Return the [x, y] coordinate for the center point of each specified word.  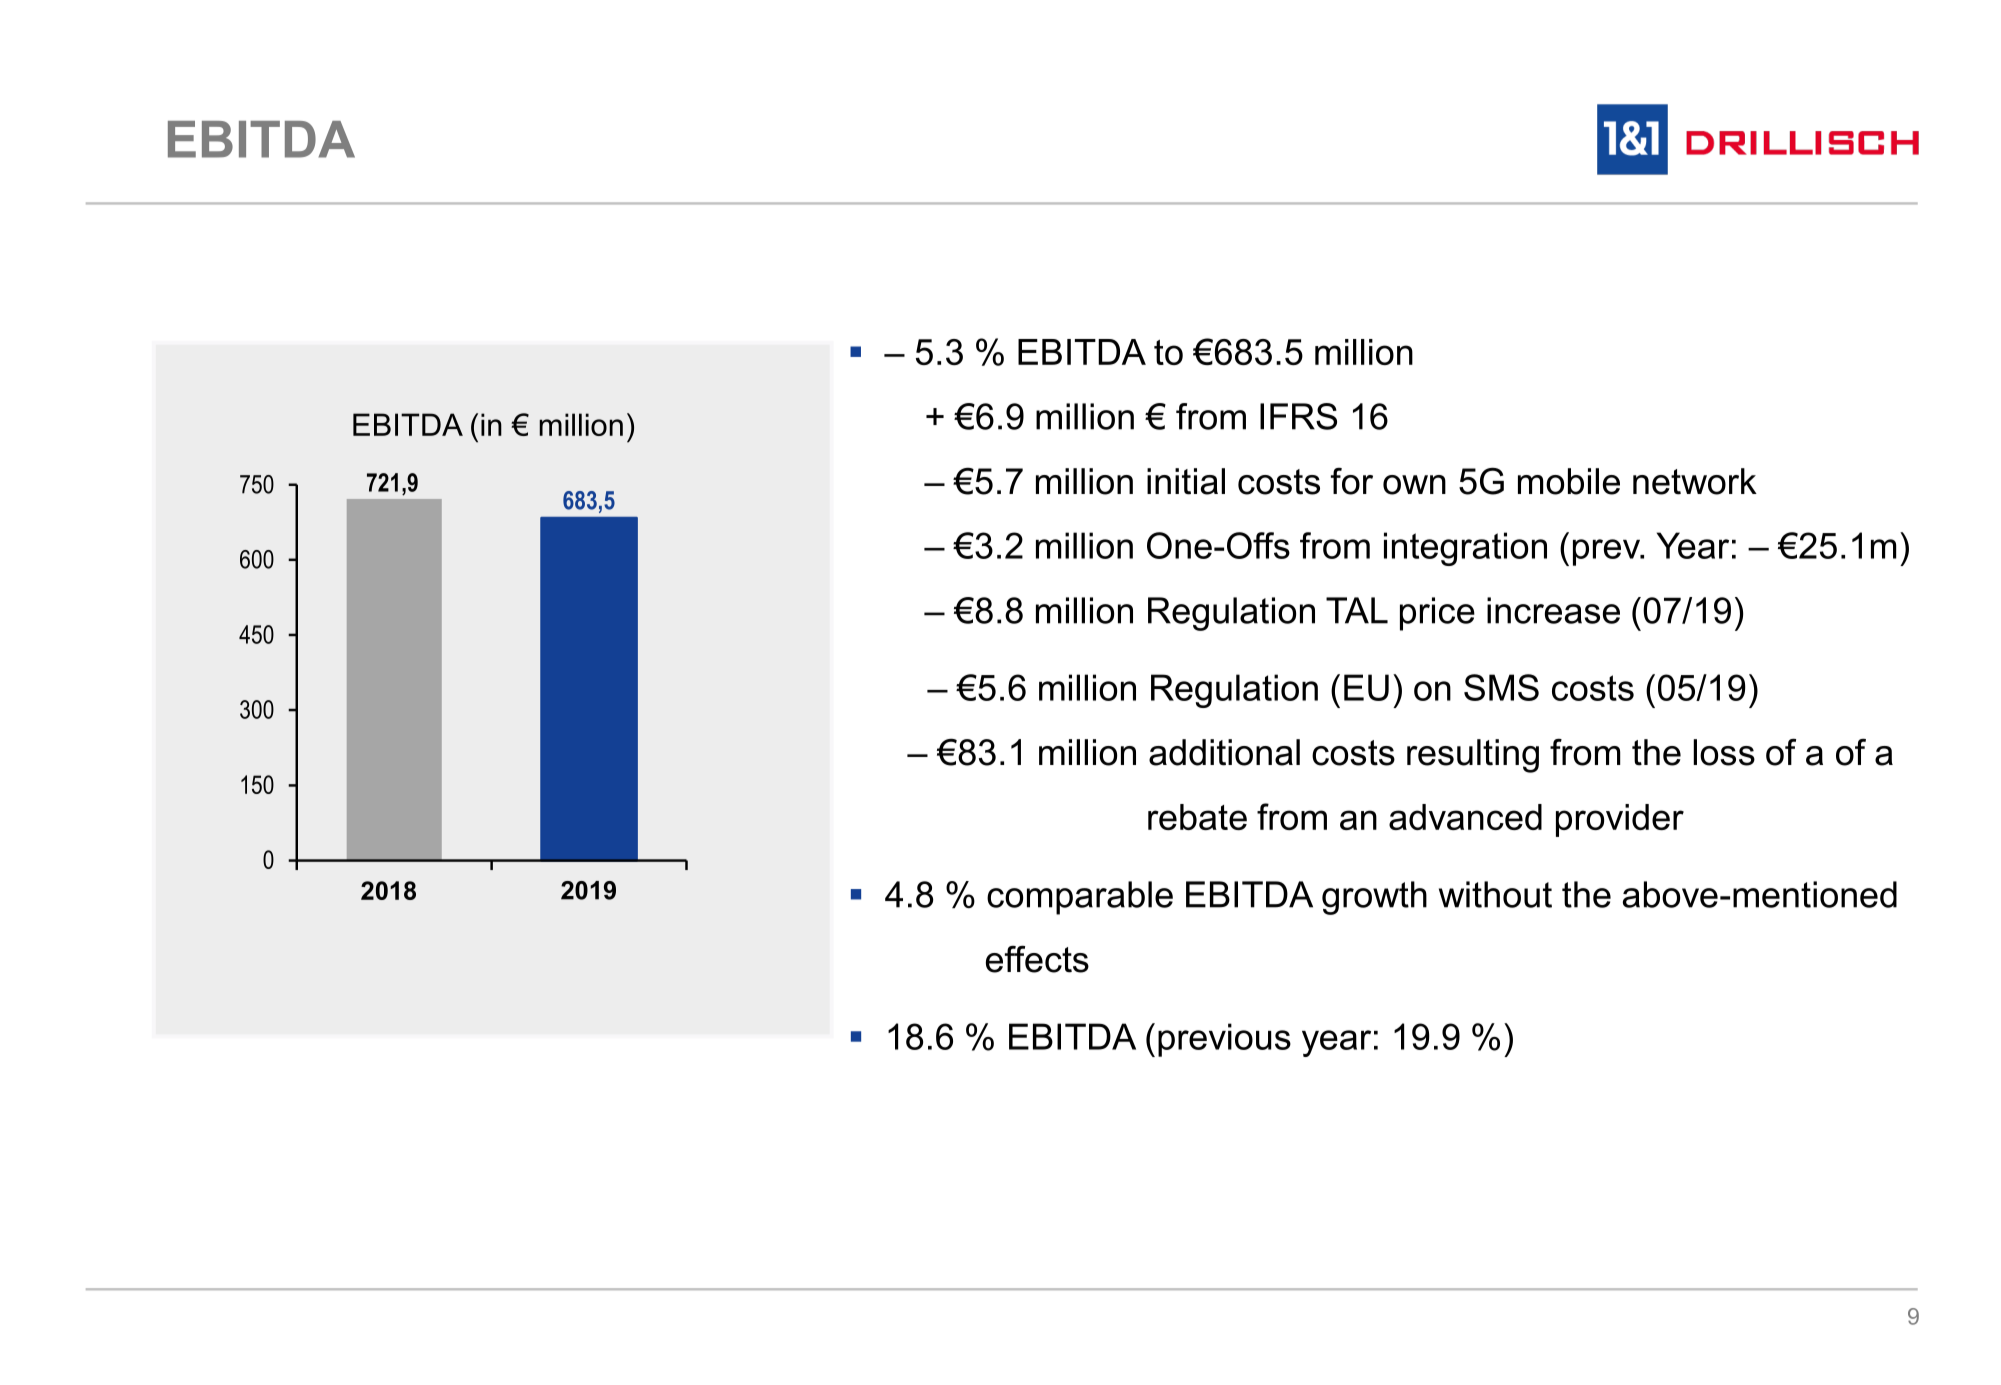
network [1695, 481]
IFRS [1298, 416]
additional [1224, 752]
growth [1374, 898]
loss [1724, 752]
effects [1037, 959]
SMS [1501, 687]
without [1495, 894]
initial [1186, 481]
